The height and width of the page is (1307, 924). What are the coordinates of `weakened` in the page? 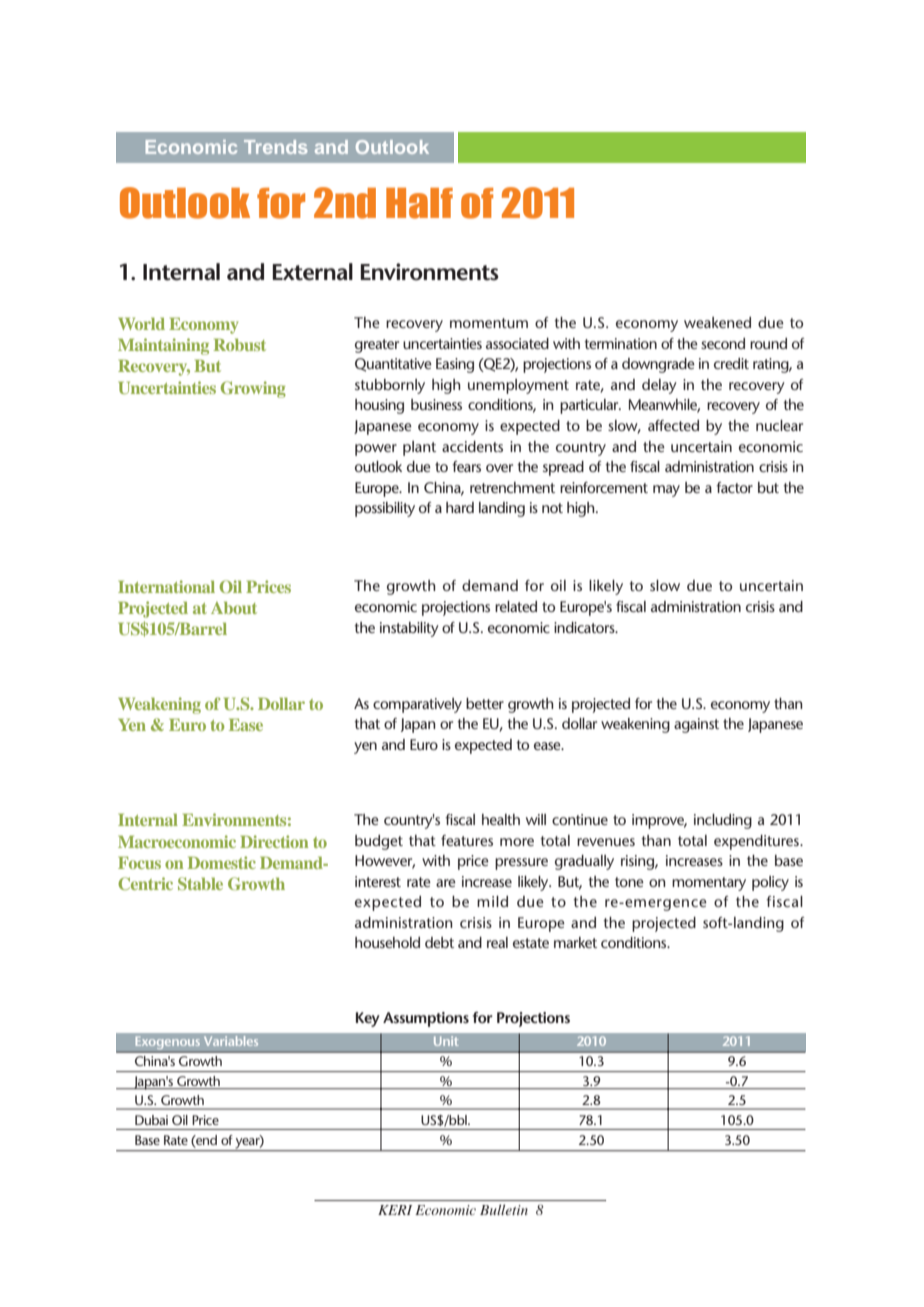 It's located at (717, 322).
